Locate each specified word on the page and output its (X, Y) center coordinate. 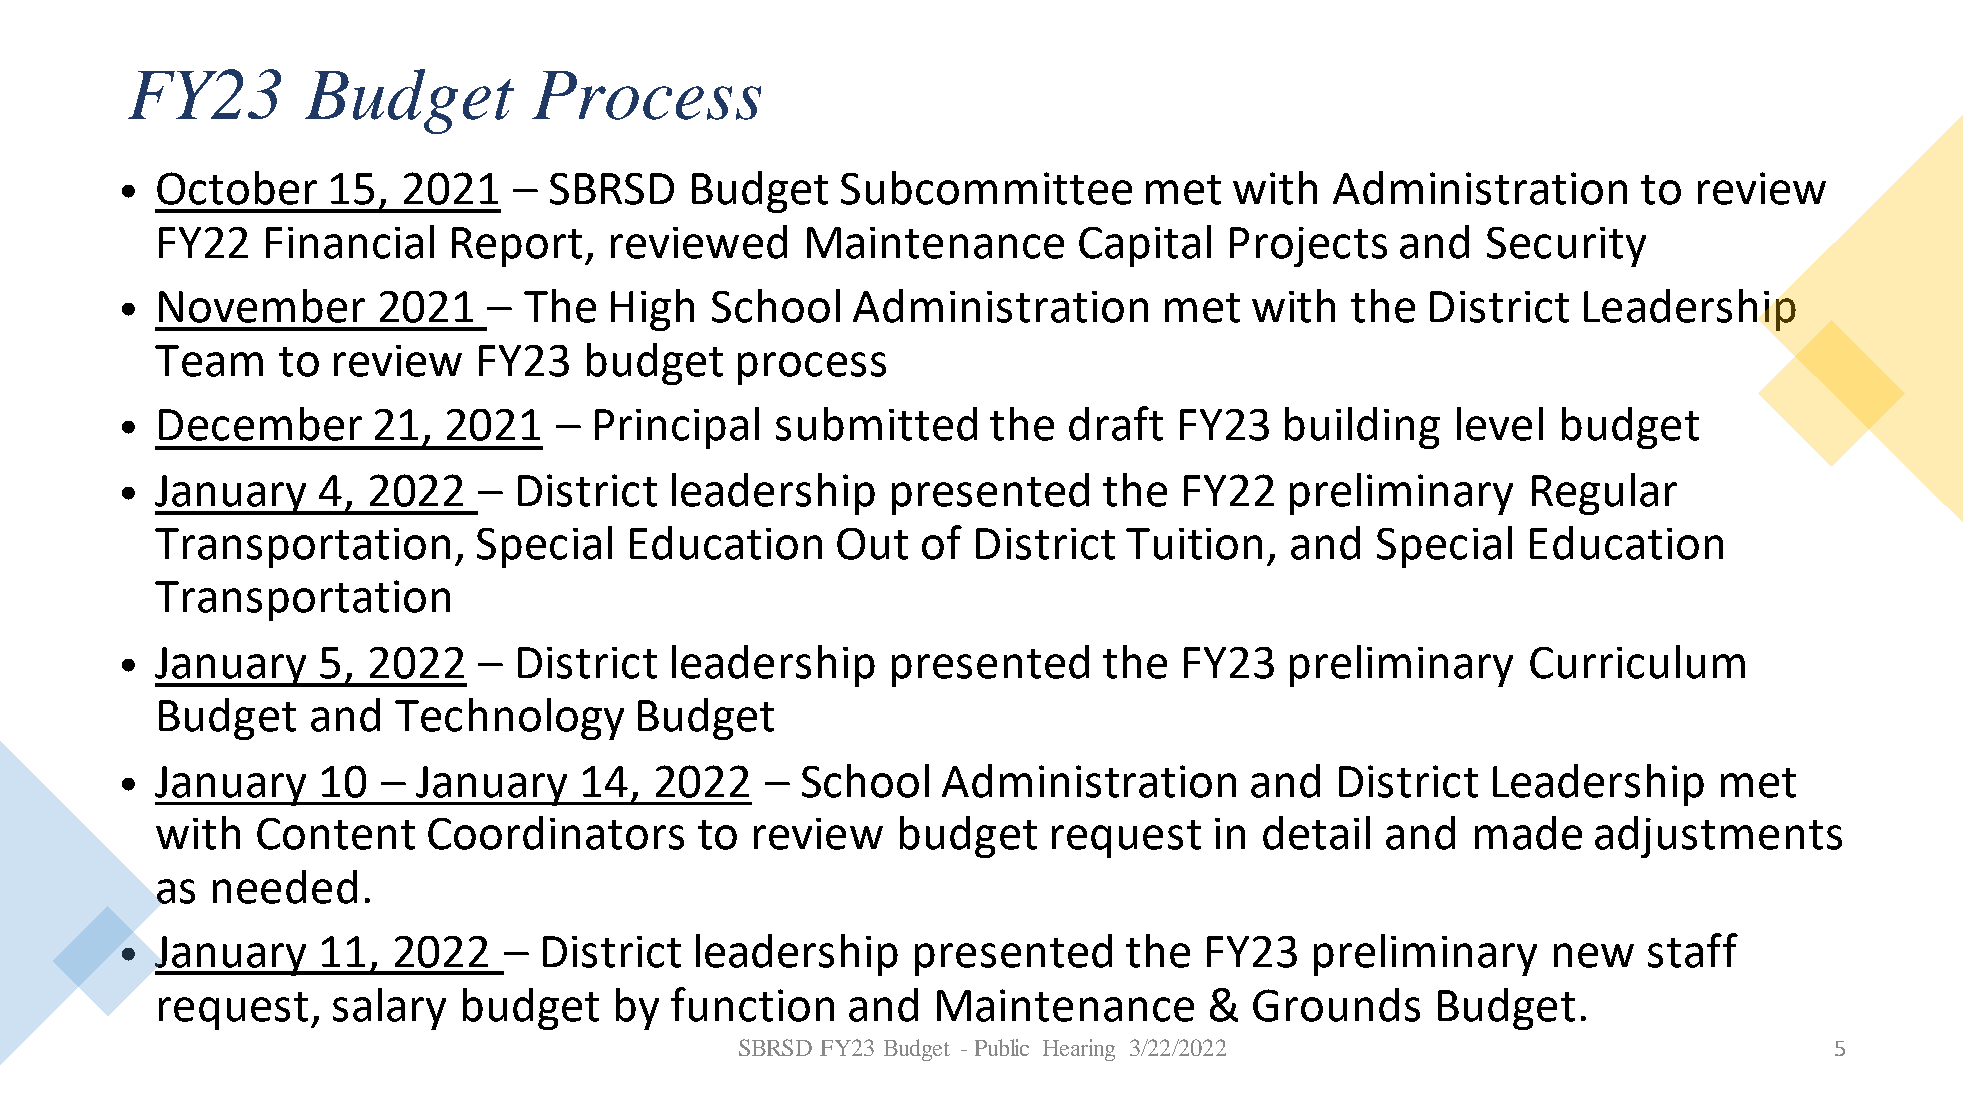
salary (389, 1009)
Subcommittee (986, 188)
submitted (876, 424)
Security (1566, 247)
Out (872, 544)
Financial (350, 242)
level (1500, 424)
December (260, 424)
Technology (509, 719)
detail (1316, 833)
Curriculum (1637, 662)
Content (336, 834)
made (1528, 833)
